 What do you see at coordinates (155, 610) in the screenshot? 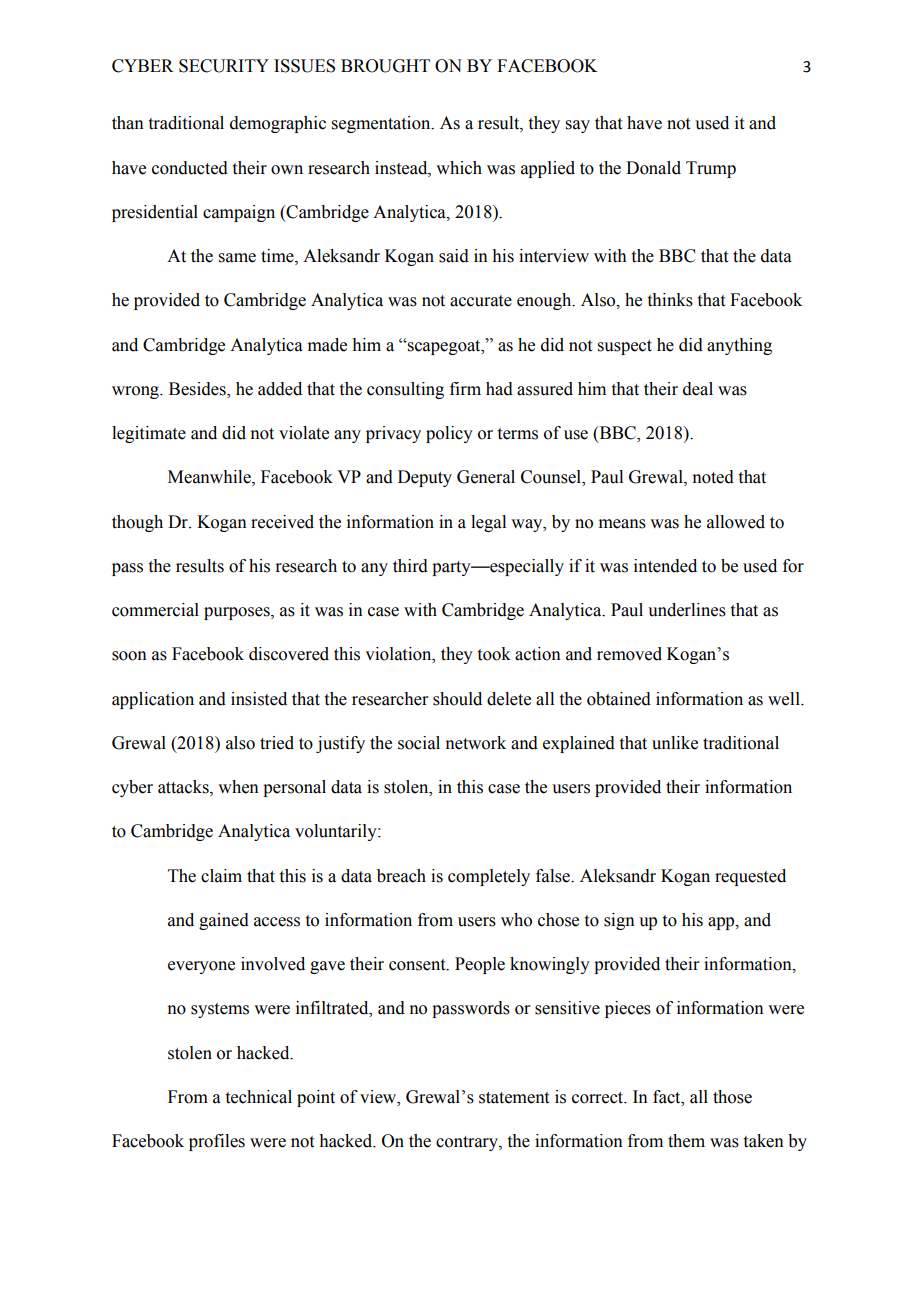
I see `commercial` at bounding box center [155, 610].
